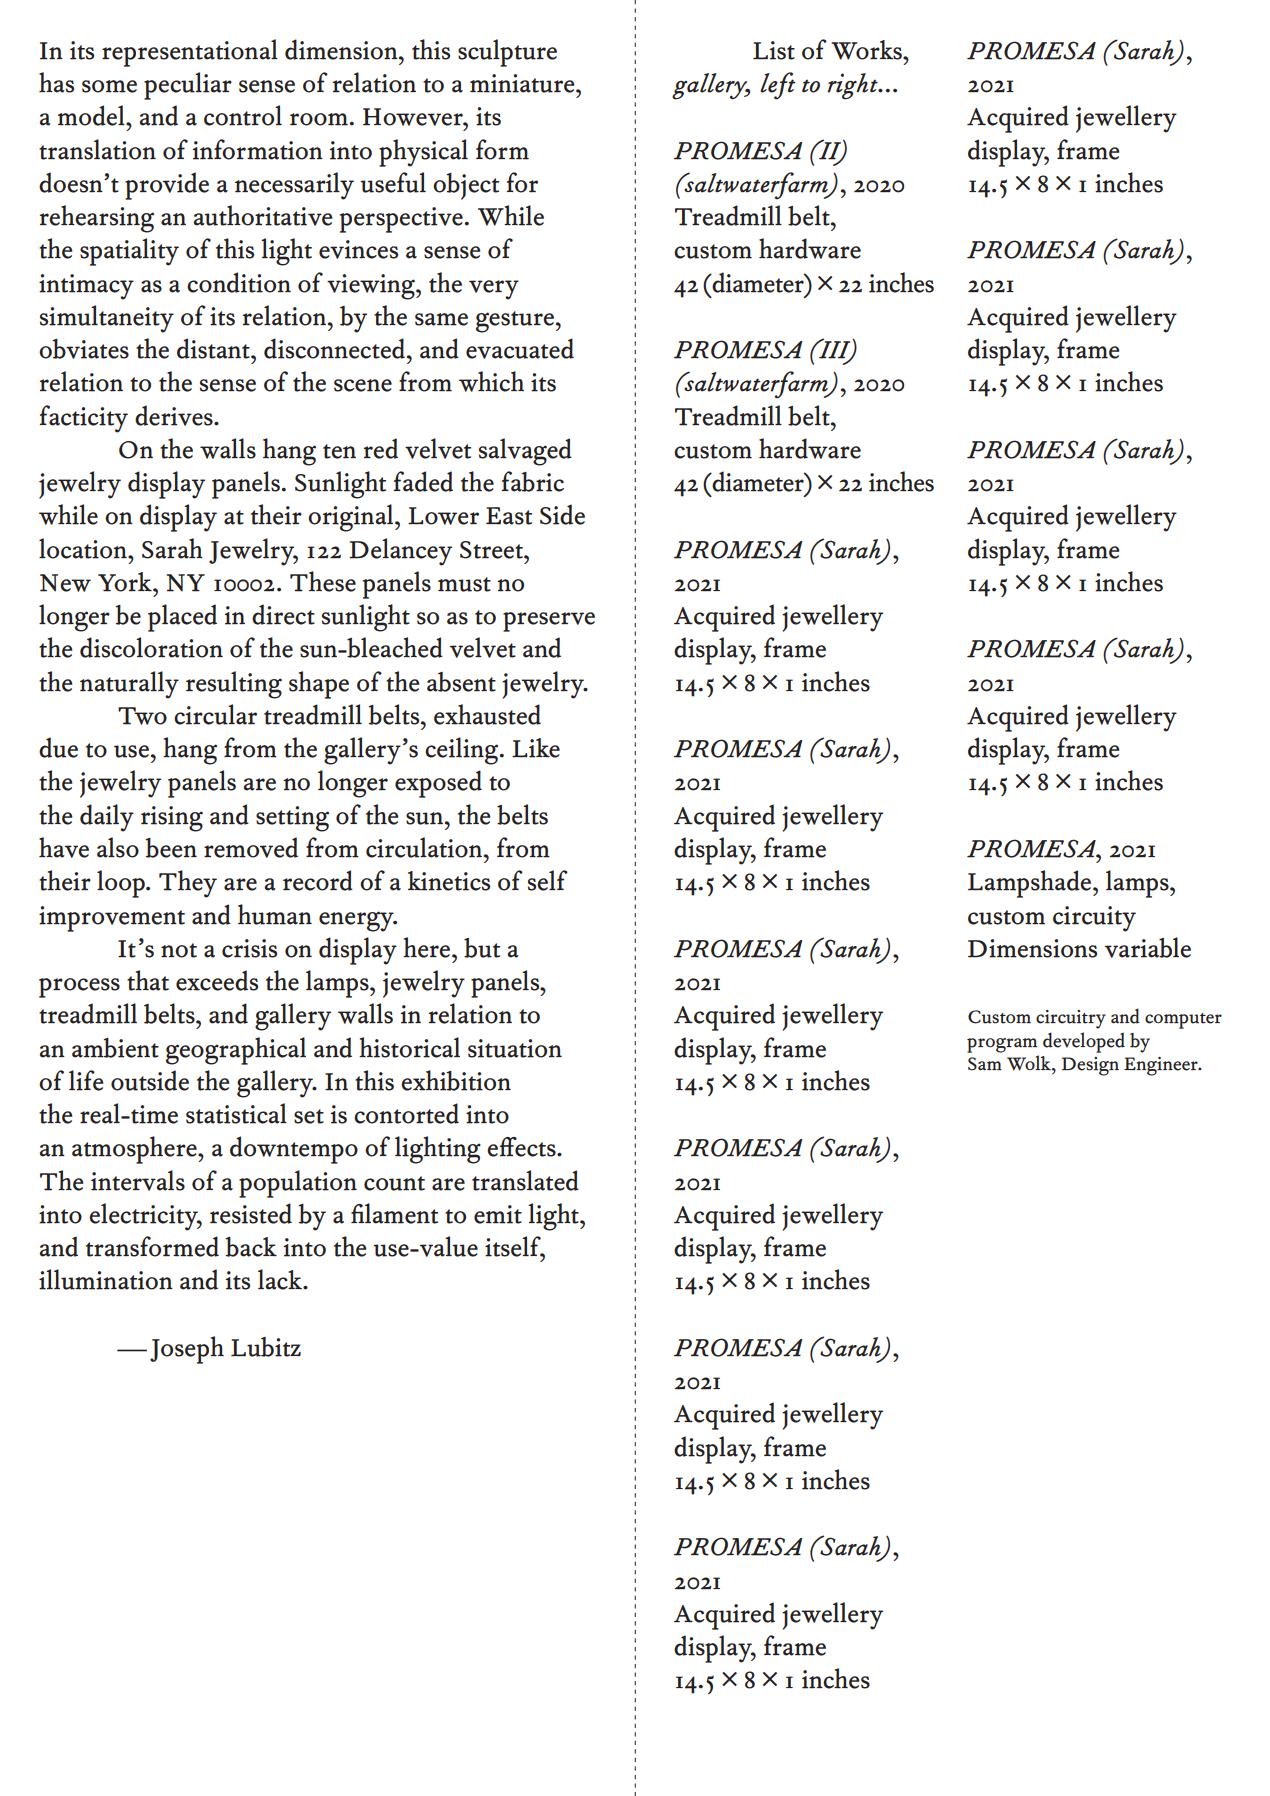  Describe the element at coordinates (175, 415) in the document. I see `derives` at that location.
